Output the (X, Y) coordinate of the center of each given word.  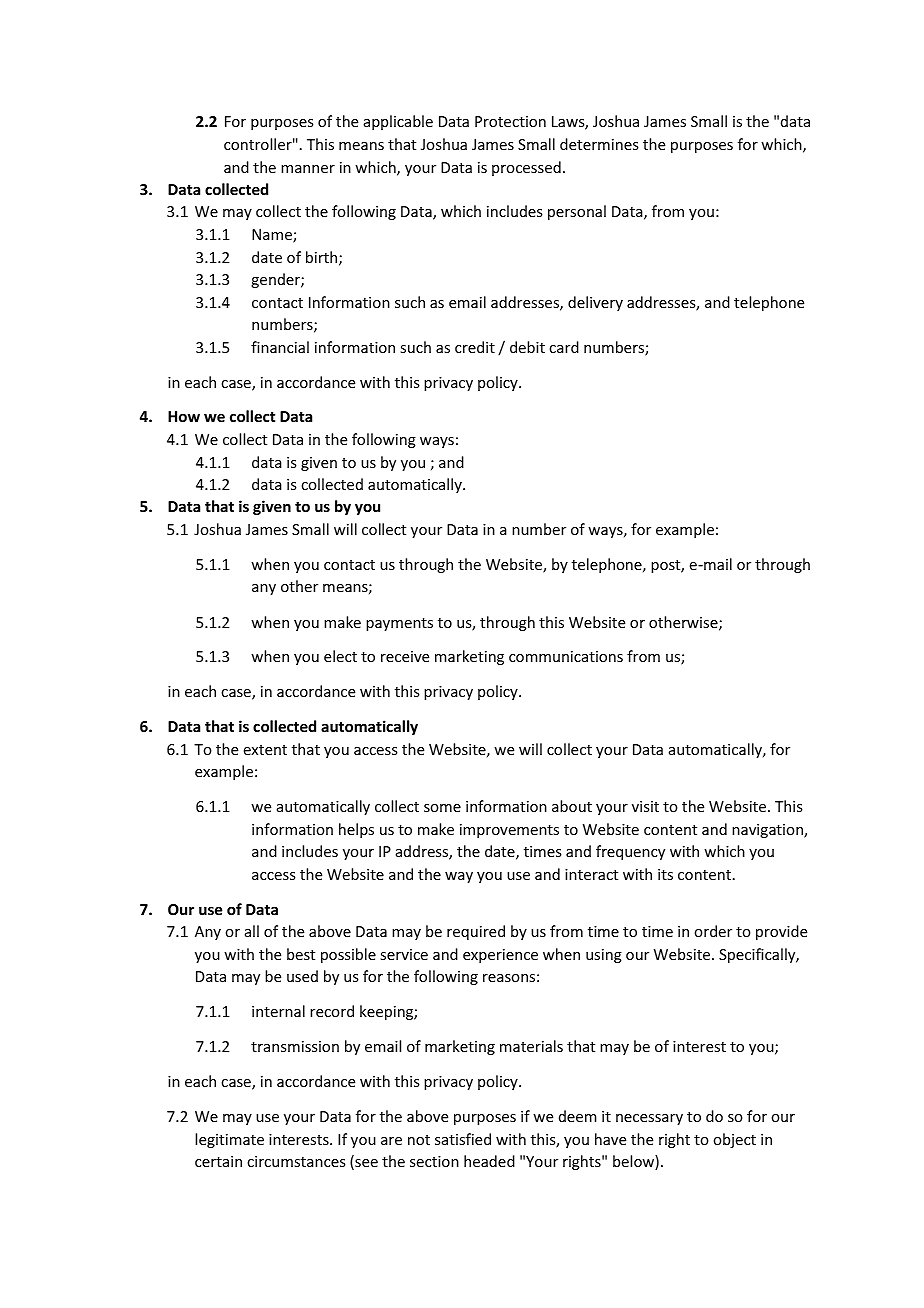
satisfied (463, 1139)
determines (599, 144)
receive (405, 656)
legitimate (229, 1140)
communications (566, 656)
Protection (510, 121)
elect (340, 656)
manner (308, 169)
